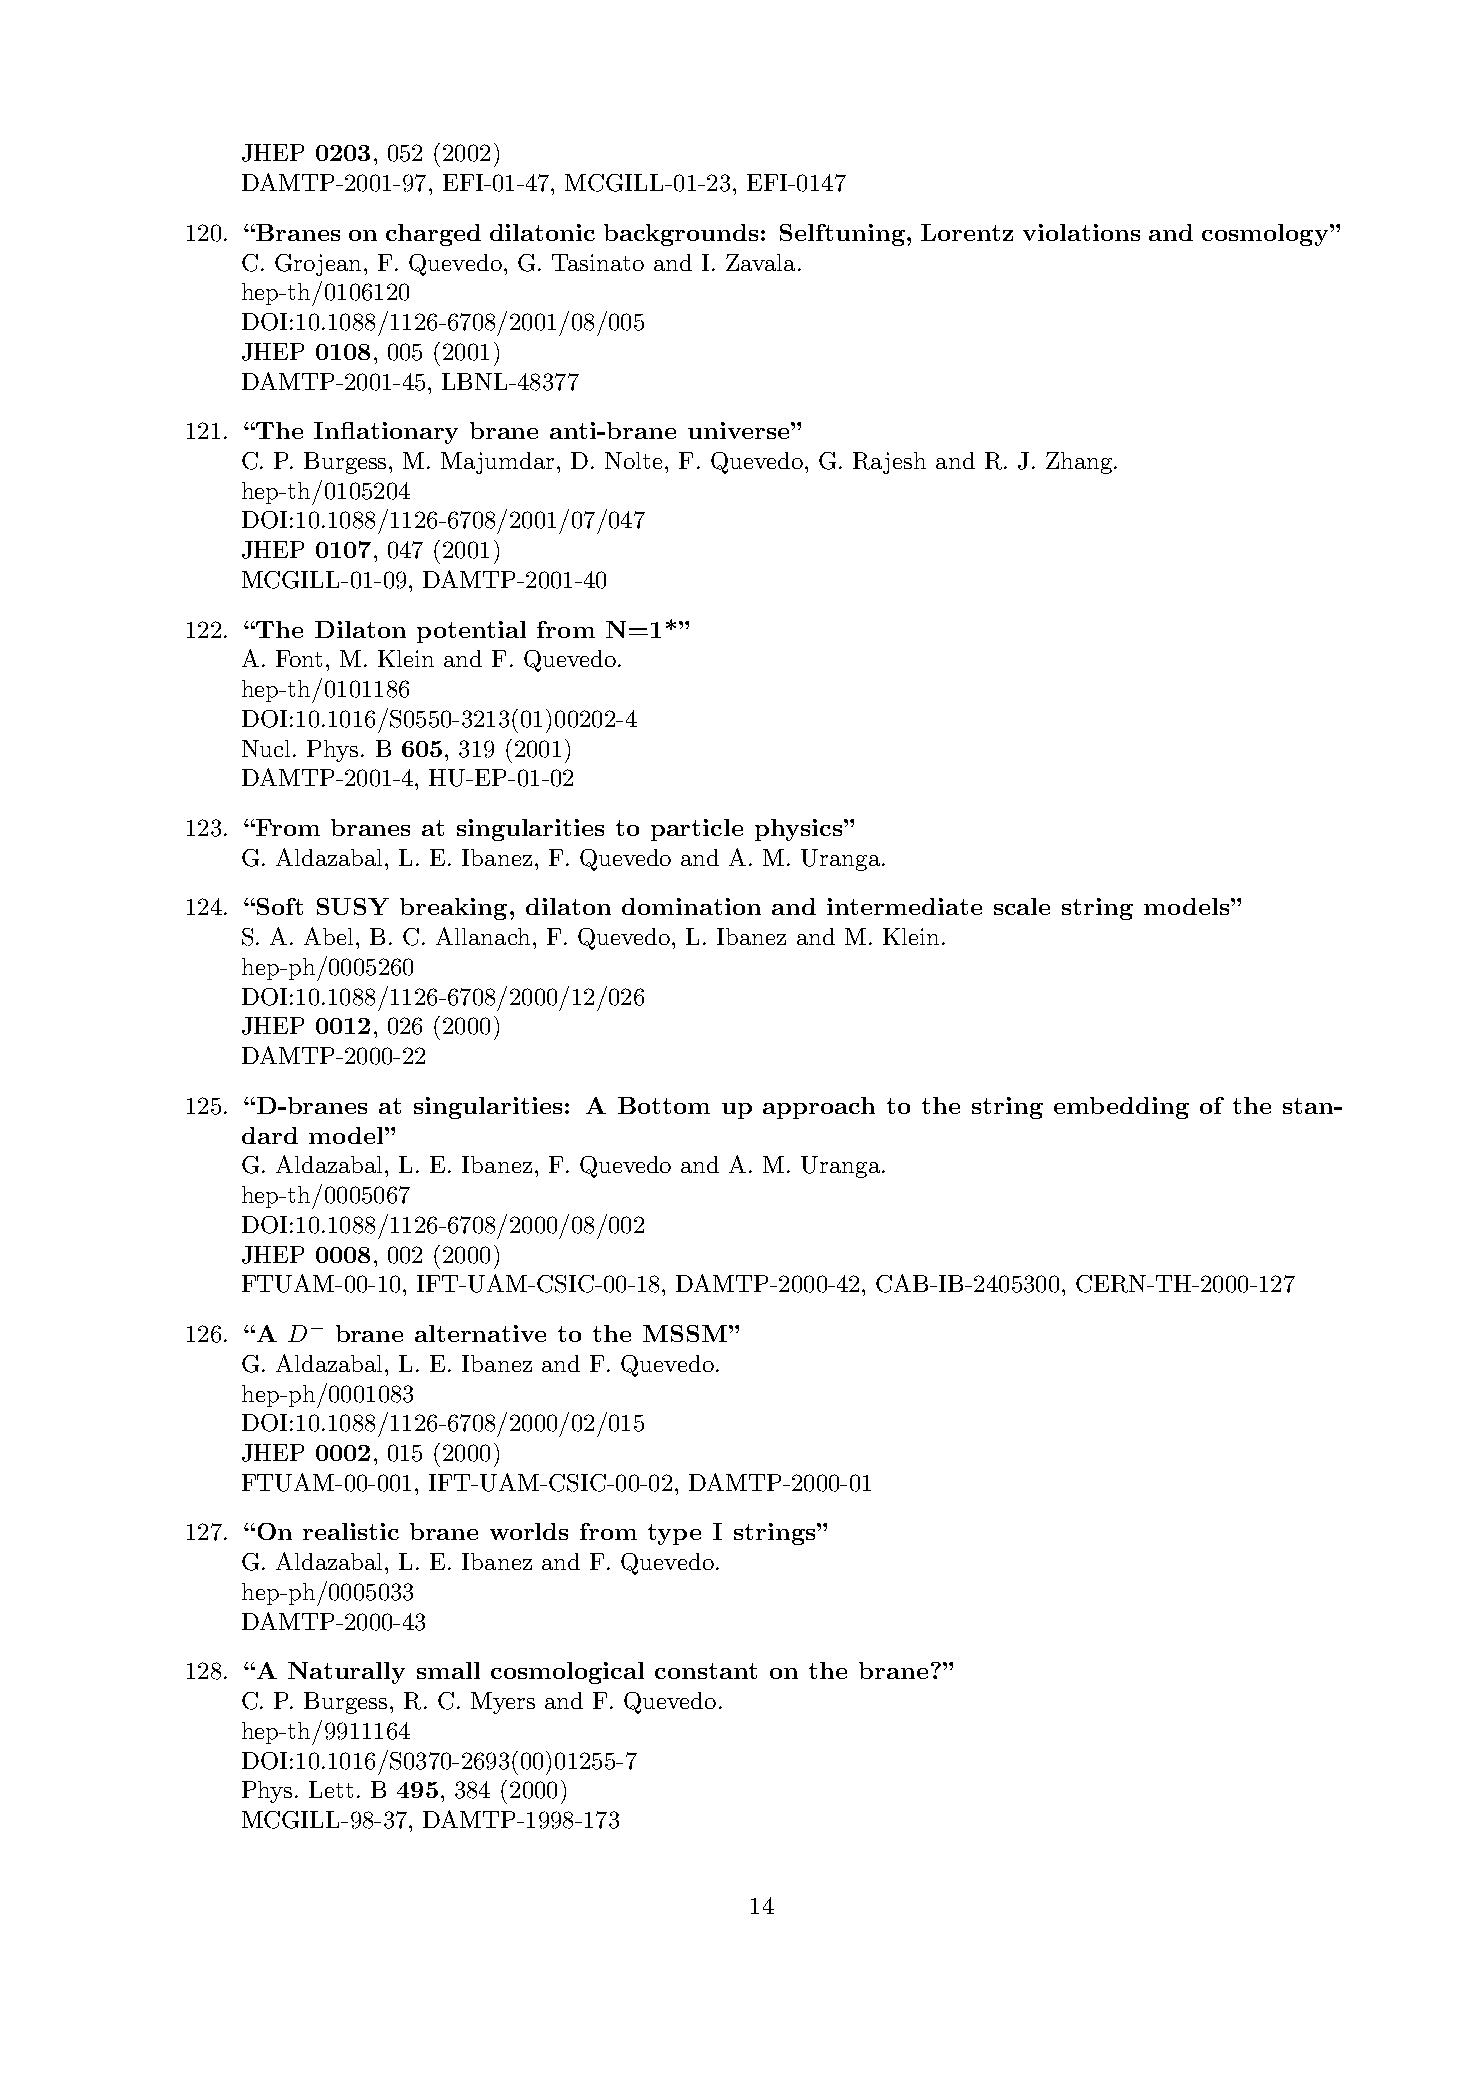 This screenshot has width=1482, height=2096. Describe the element at coordinates (567, 1673) in the screenshot. I see `cosmological` at that location.
